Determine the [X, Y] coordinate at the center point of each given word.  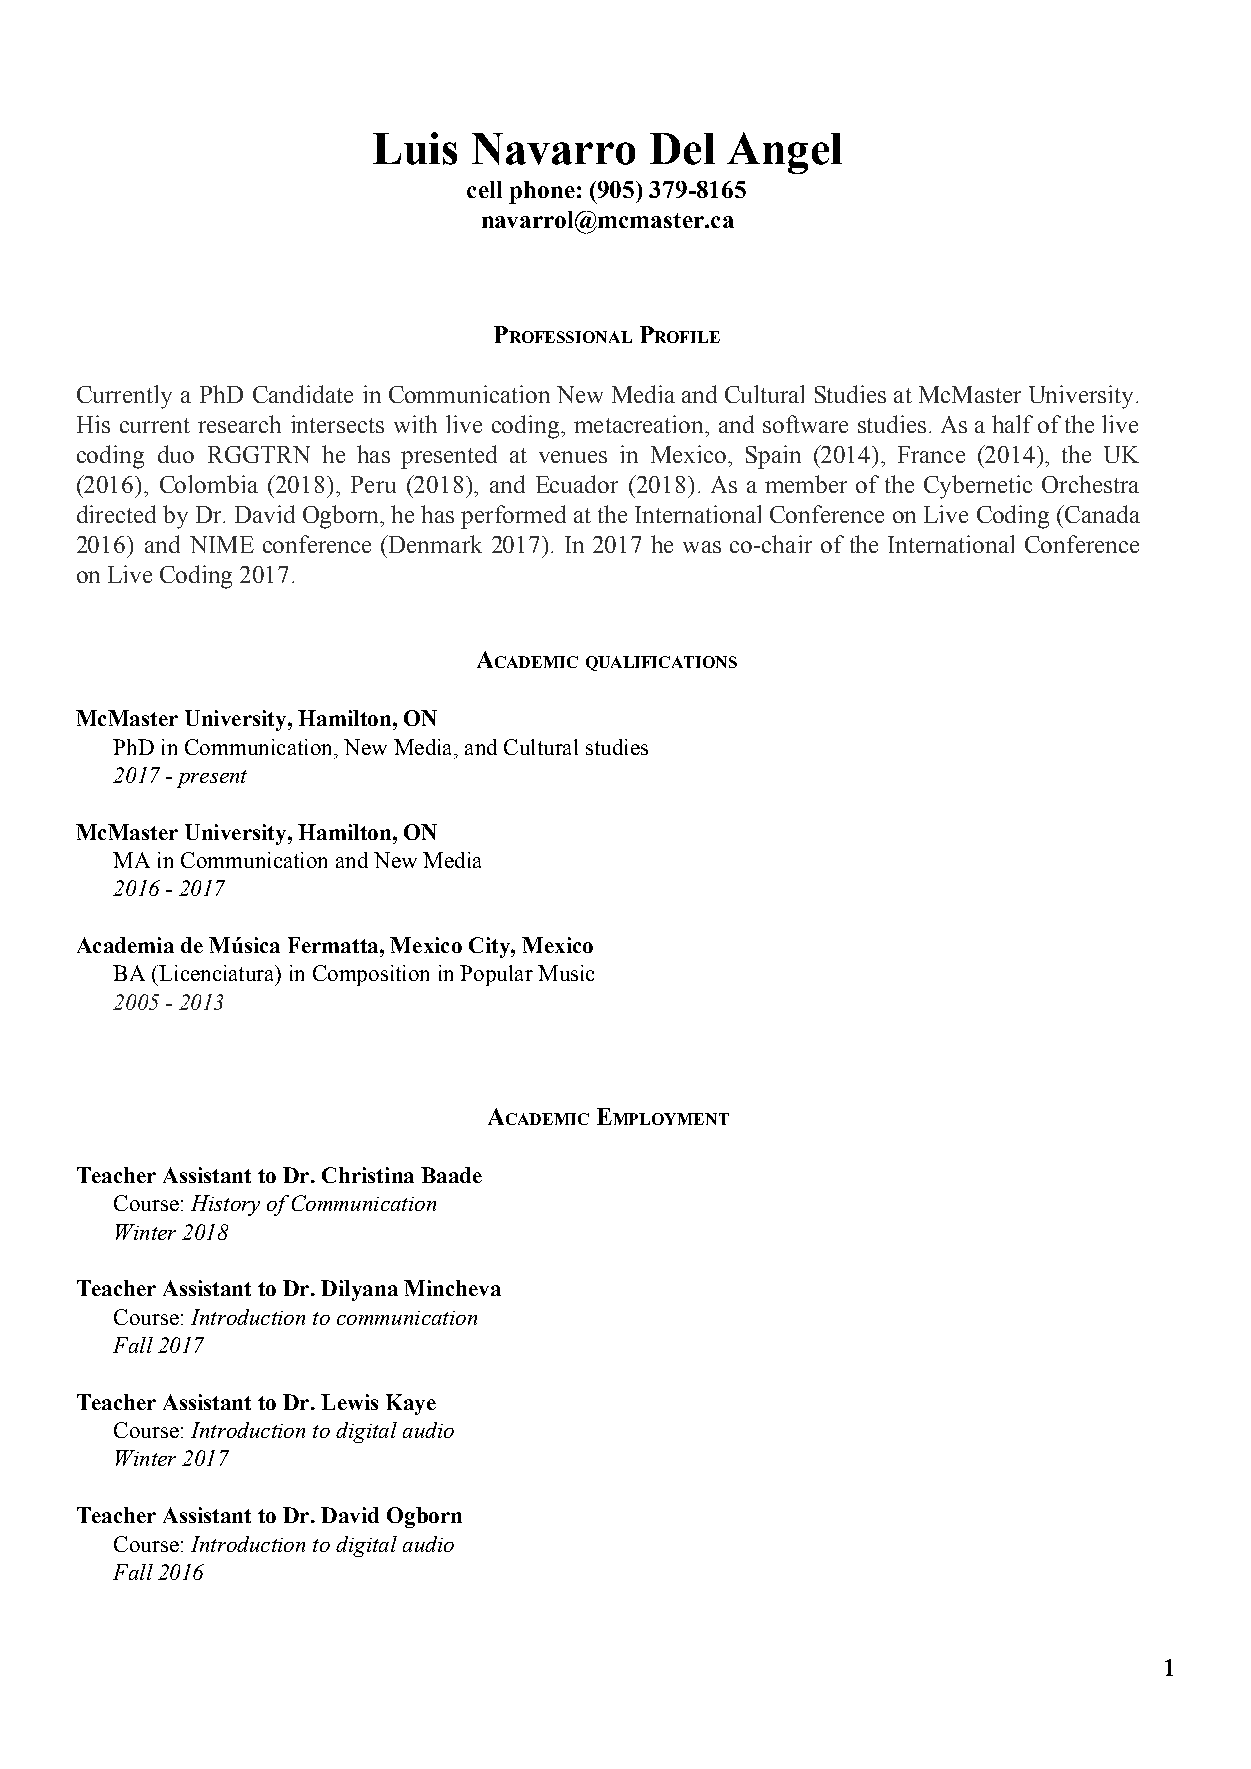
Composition [371, 975]
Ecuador [577, 484]
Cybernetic [978, 487]
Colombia [209, 484]
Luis [415, 148]
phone [542, 192]
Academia [125, 945]
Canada [1101, 514]
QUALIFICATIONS [661, 663]
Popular [496, 975]
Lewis [349, 1402]
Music [566, 973]
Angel [784, 153]
